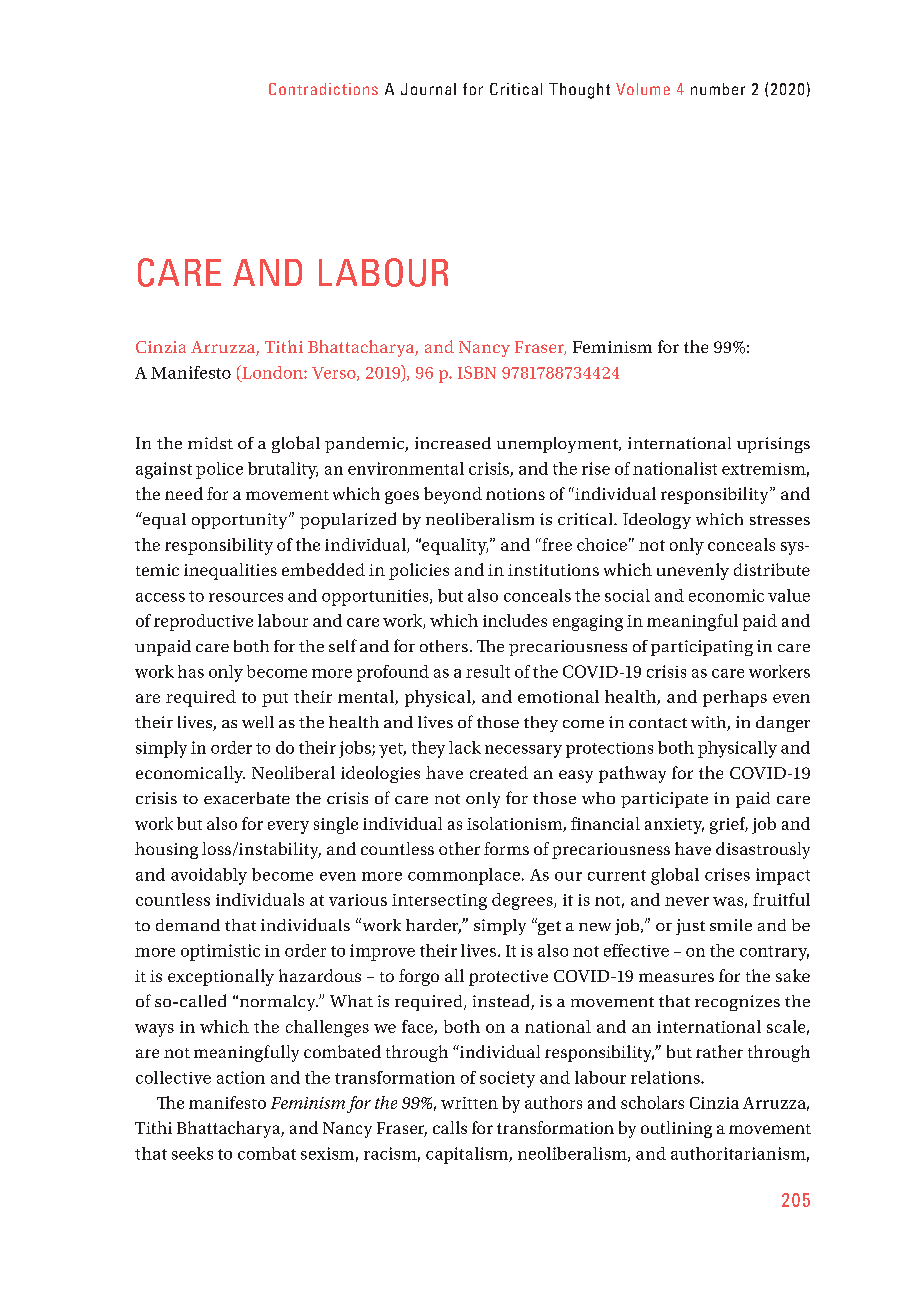 The image size is (924, 1303). I want to click on action, so click(241, 1077).
